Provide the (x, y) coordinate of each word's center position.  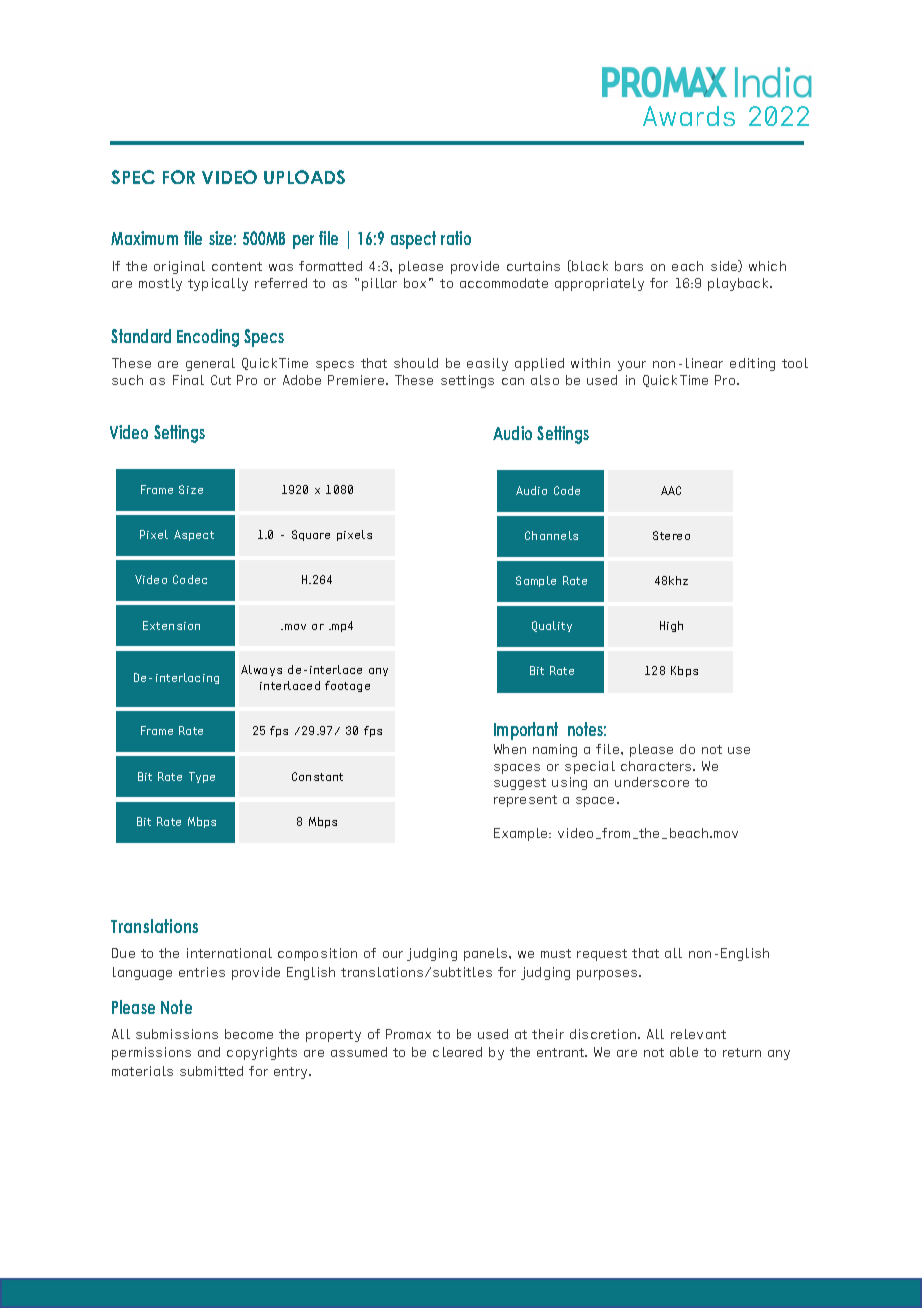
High (671, 626)
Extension (171, 625)
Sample (536, 581)
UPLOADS (304, 177)
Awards (689, 116)
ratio (456, 238)
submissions (177, 1034)
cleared (457, 1052)
